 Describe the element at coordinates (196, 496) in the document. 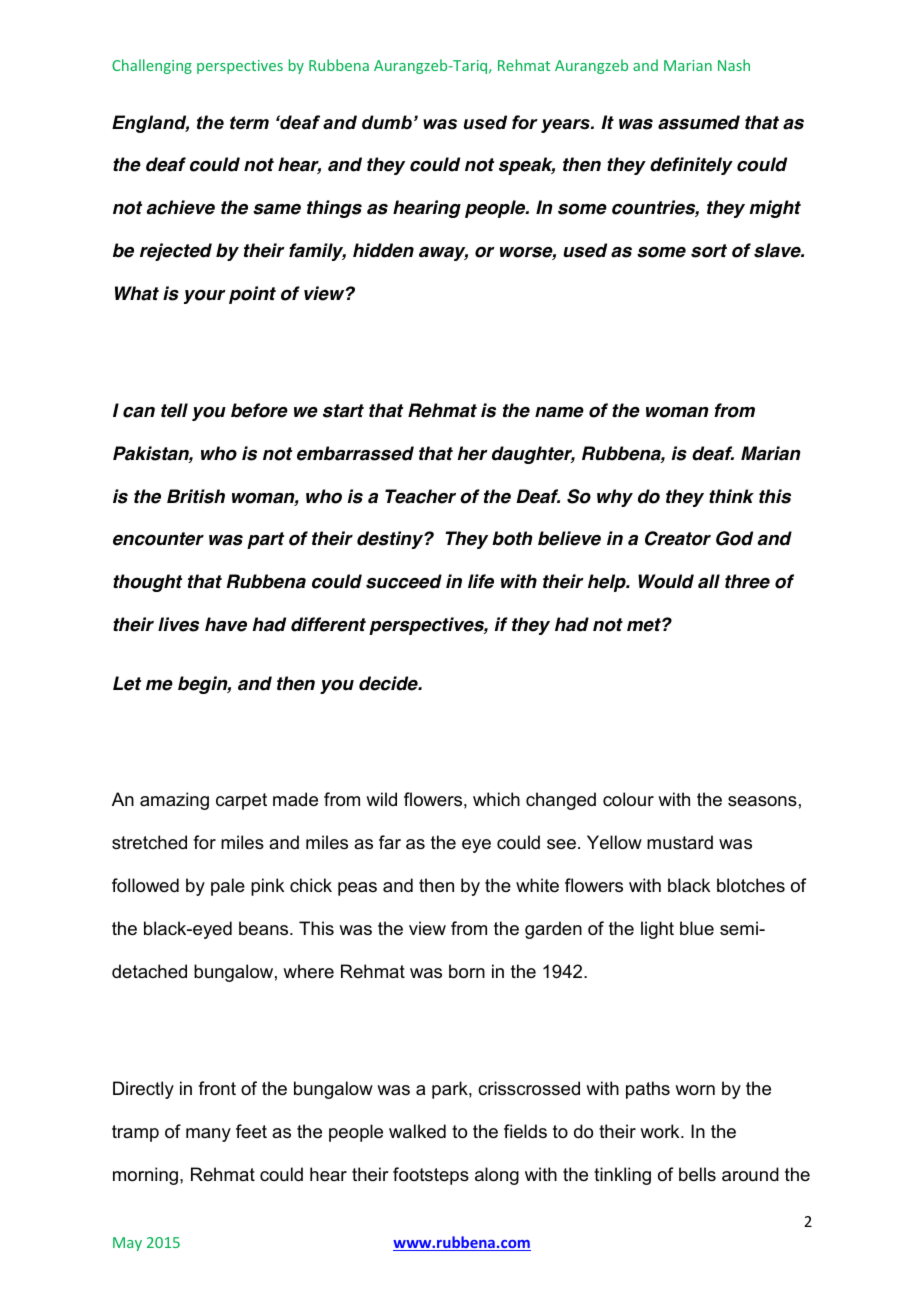

I see `British` at that location.
